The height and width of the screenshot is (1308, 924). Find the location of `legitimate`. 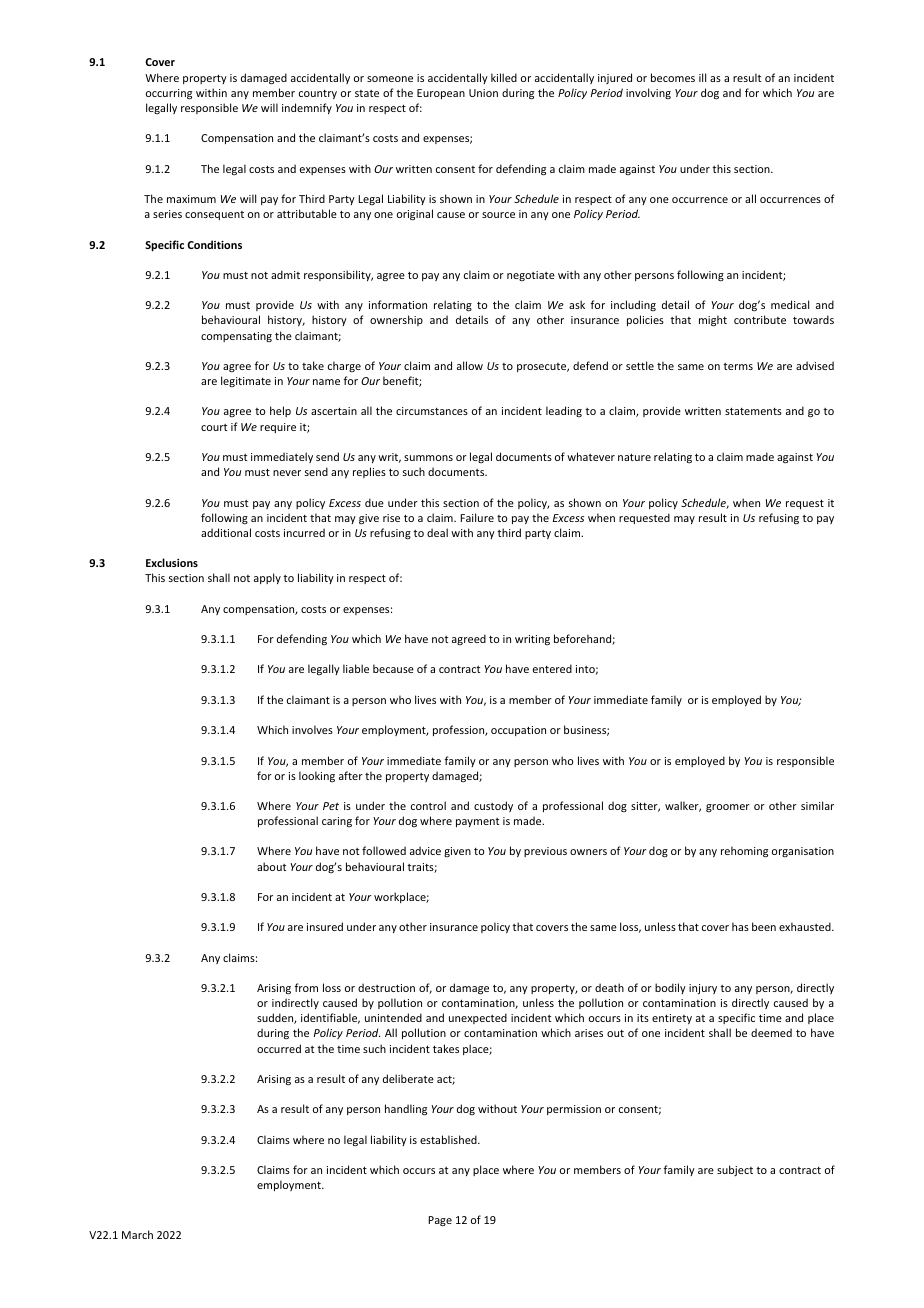

legitimate is located at coordinates (246, 381).
